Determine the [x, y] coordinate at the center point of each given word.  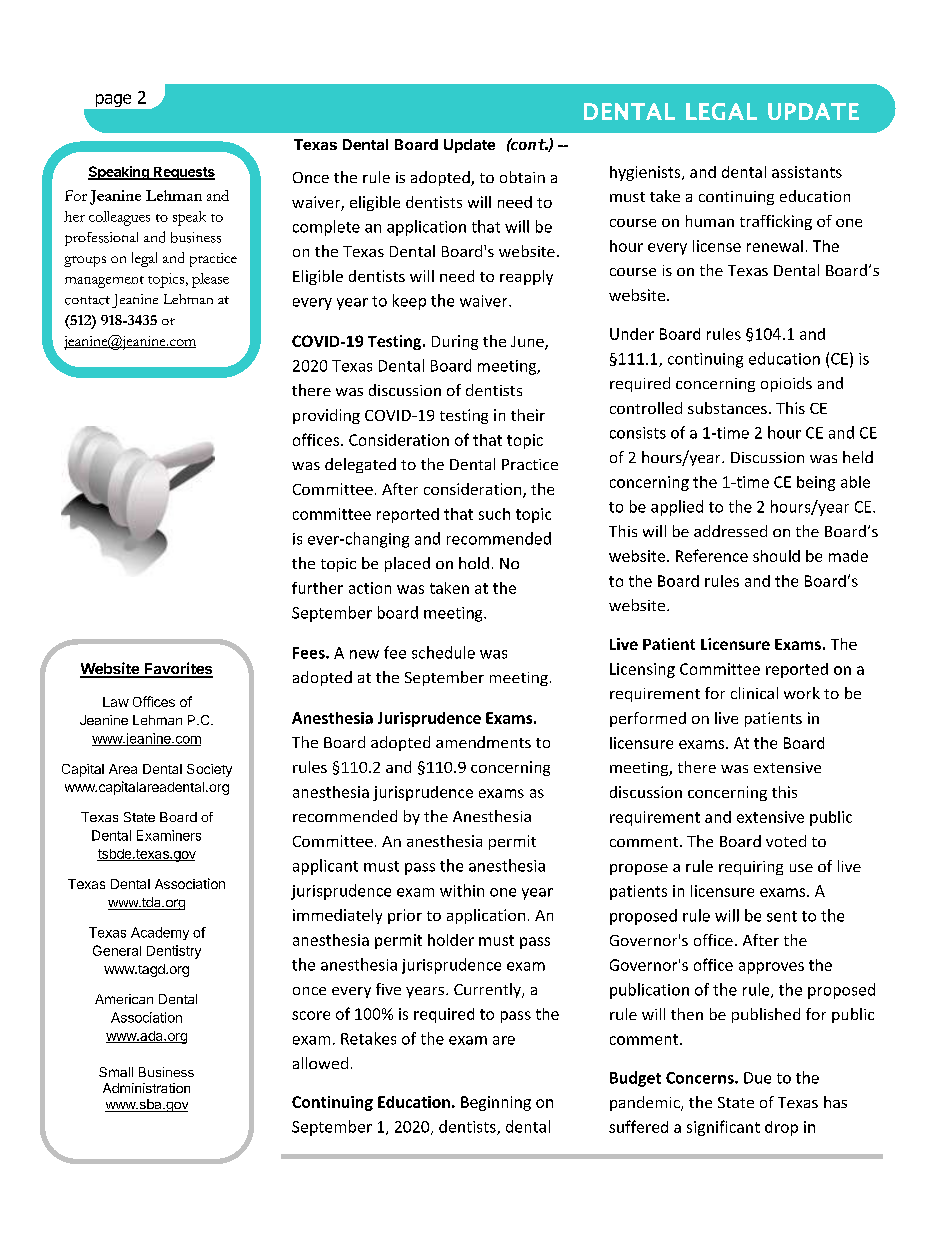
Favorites [177, 669]
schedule [443, 652]
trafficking [776, 222]
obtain [522, 177]
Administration [146, 1088]
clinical [754, 693]
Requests [183, 173]
